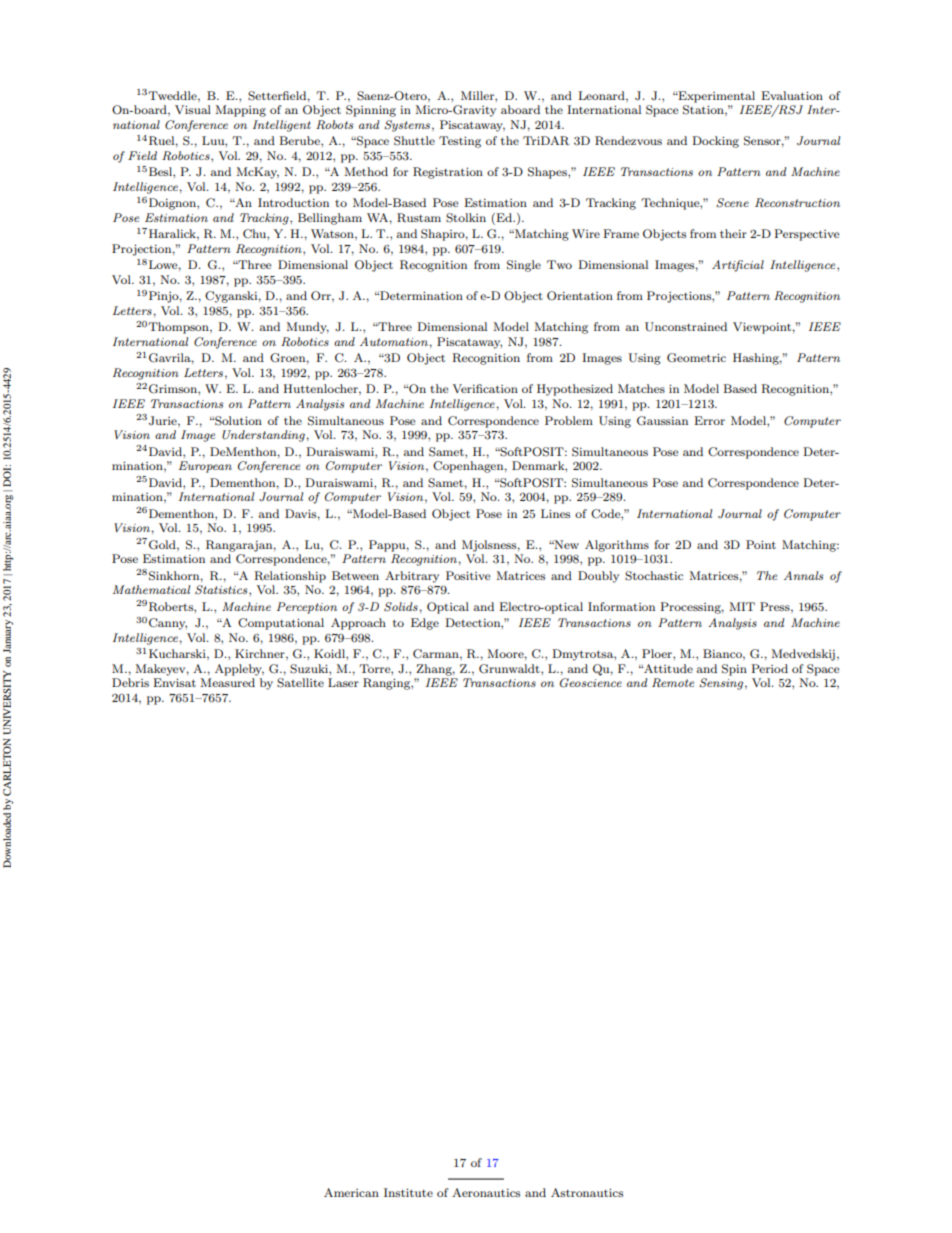 Image resolution: width=952 pixels, height=1233 pixels. What do you see at coordinates (742, 606) in the document?
I see `MIT` at bounding box center [742, 606].
